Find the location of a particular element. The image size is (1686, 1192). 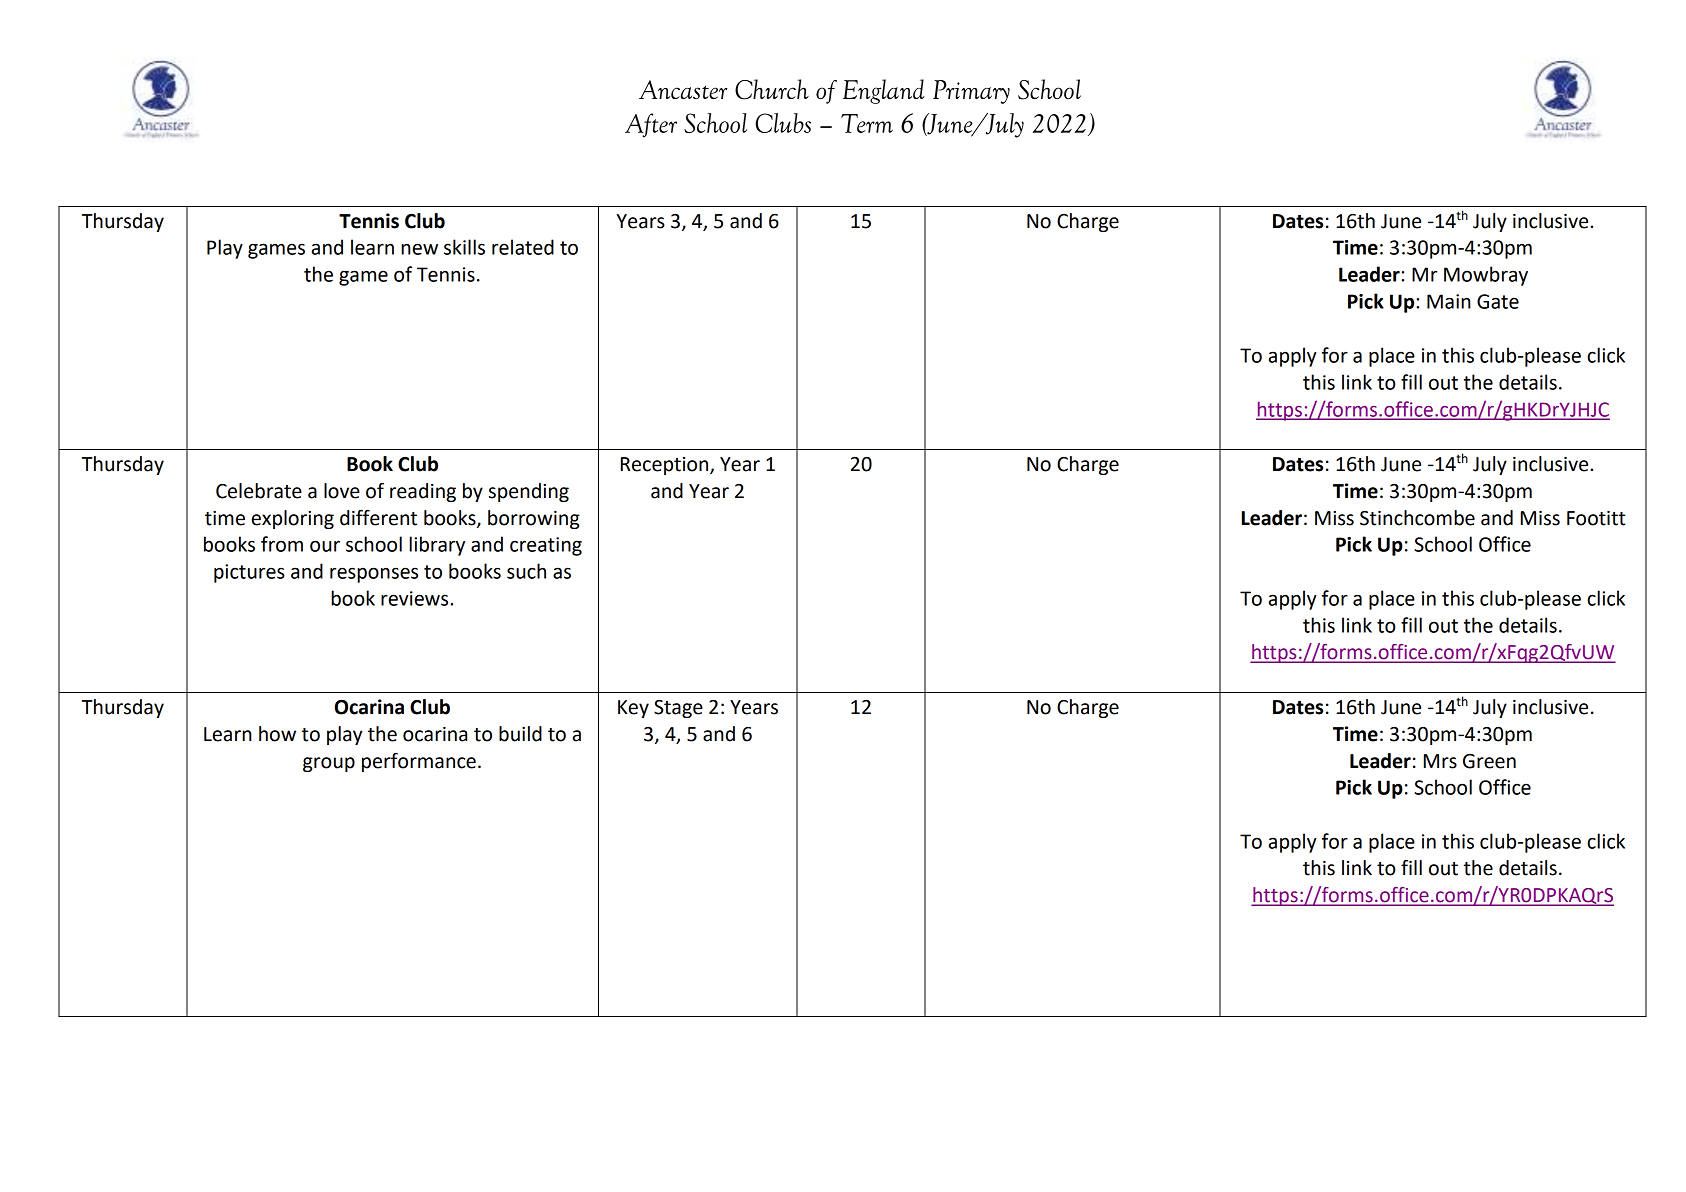

performance is located at coordinates (419, 762).
